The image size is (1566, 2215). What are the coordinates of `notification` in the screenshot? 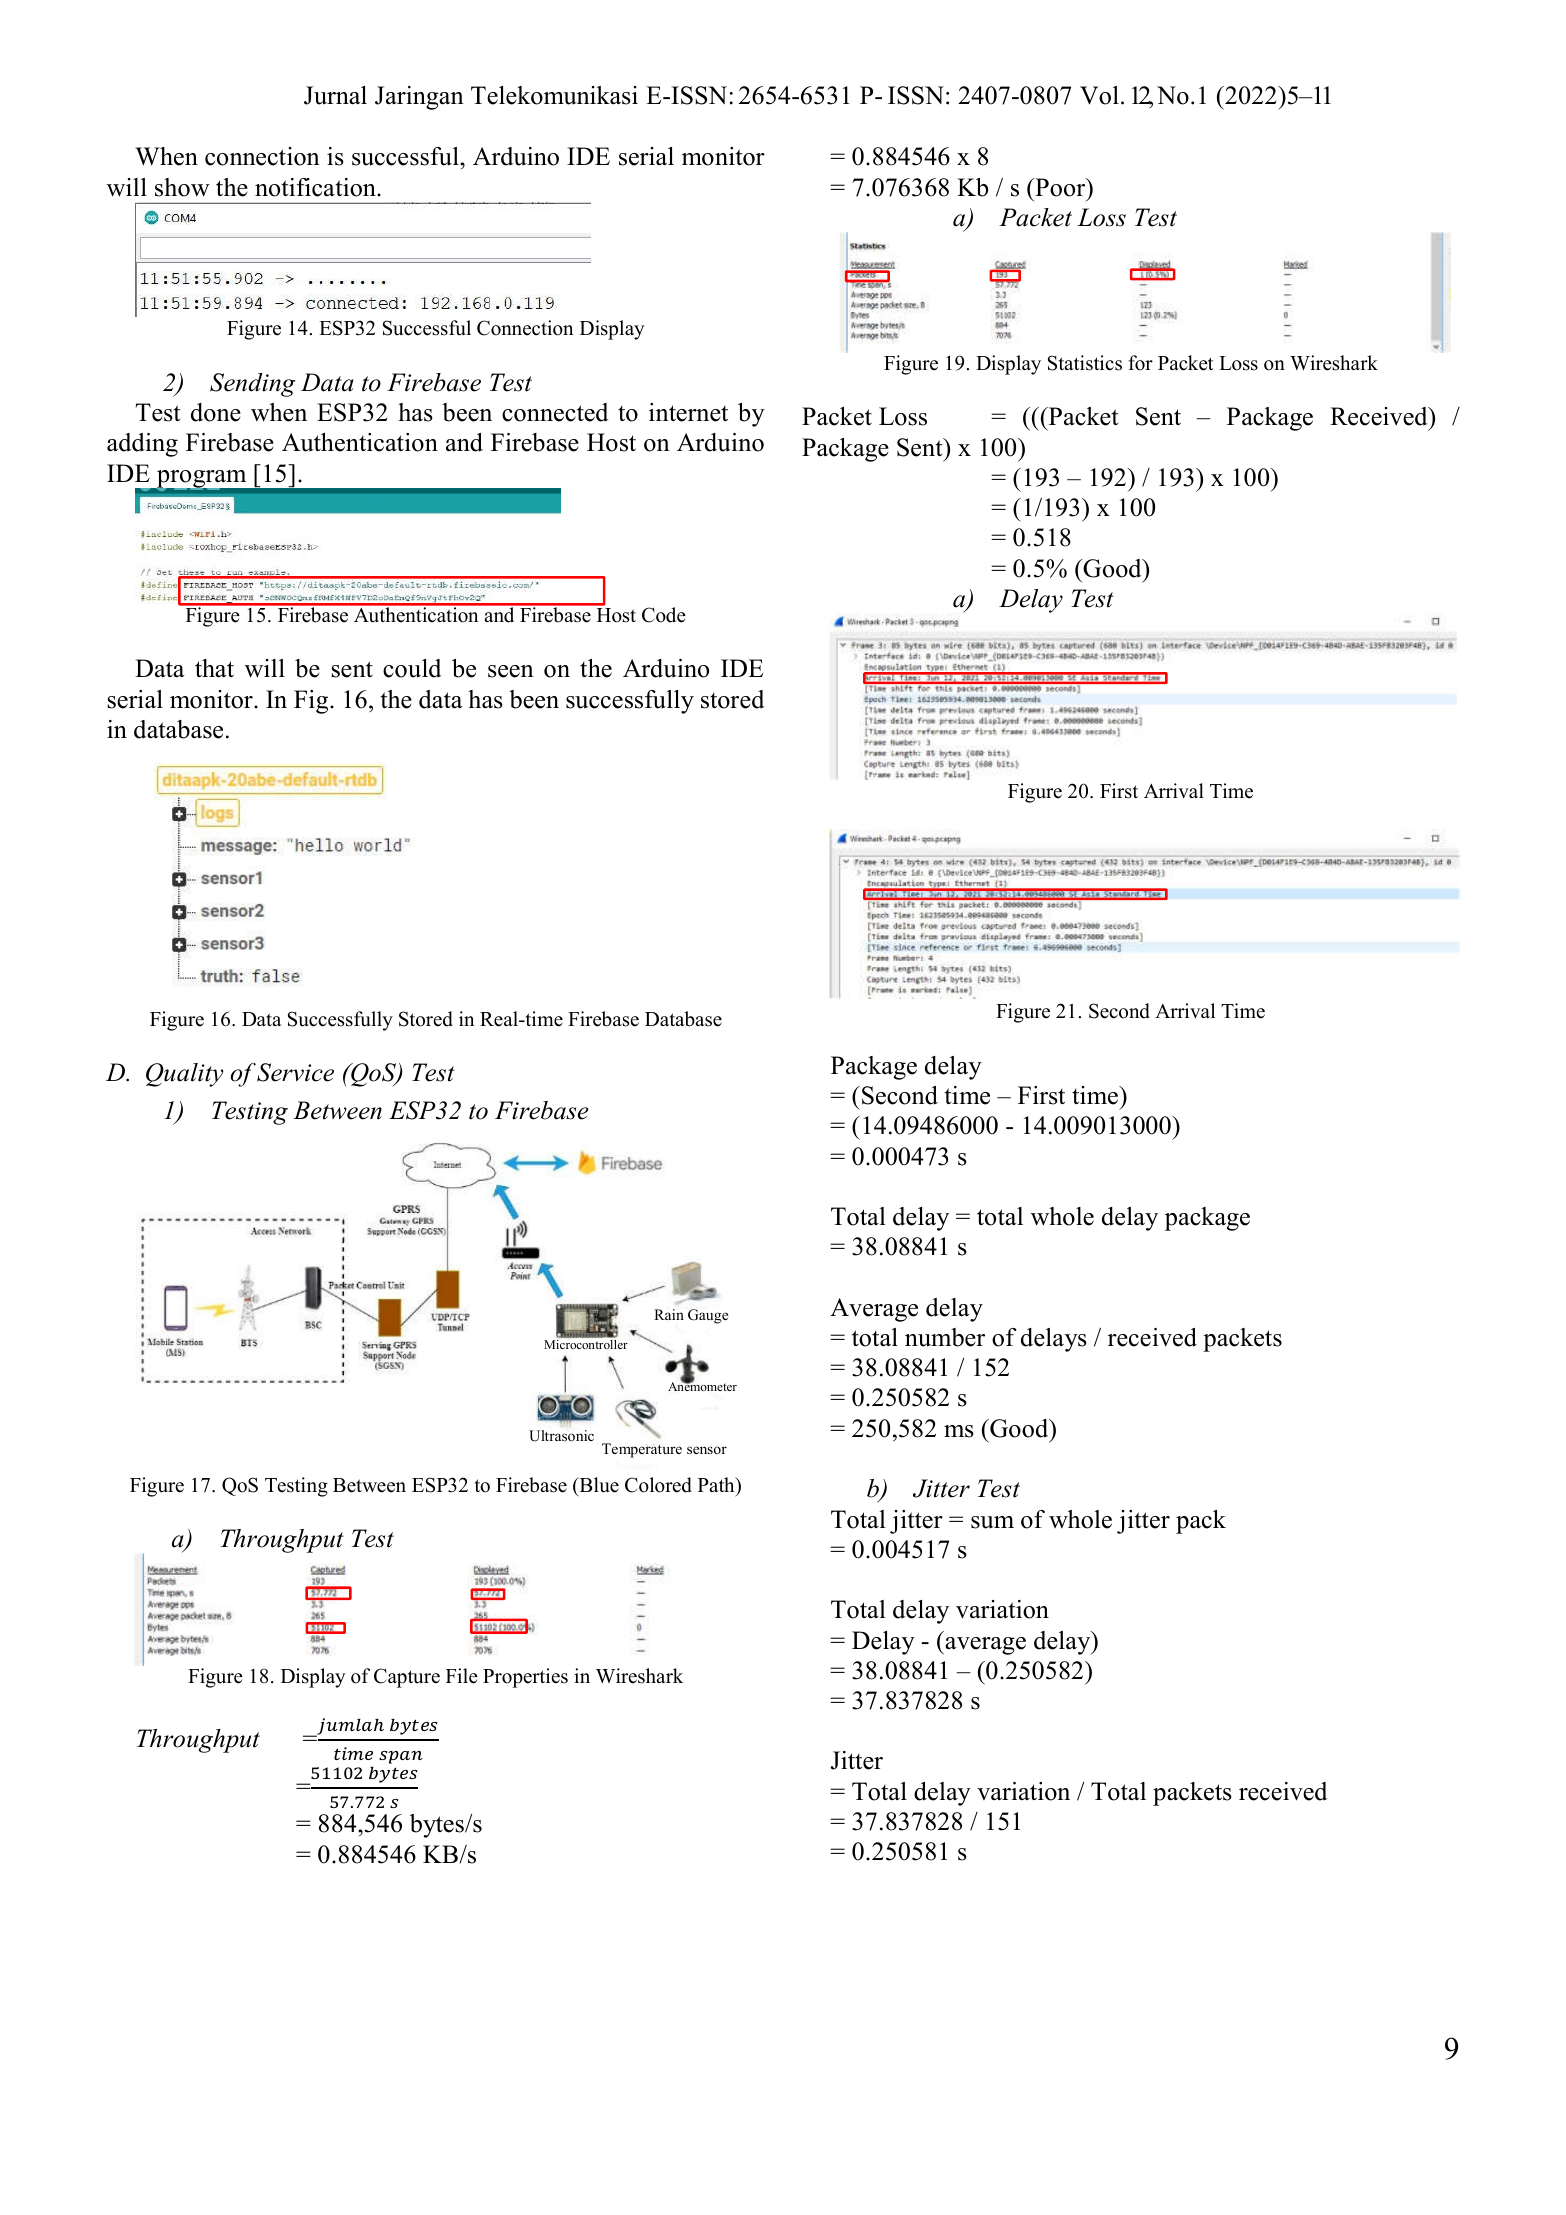 It's located at (316, 187).
